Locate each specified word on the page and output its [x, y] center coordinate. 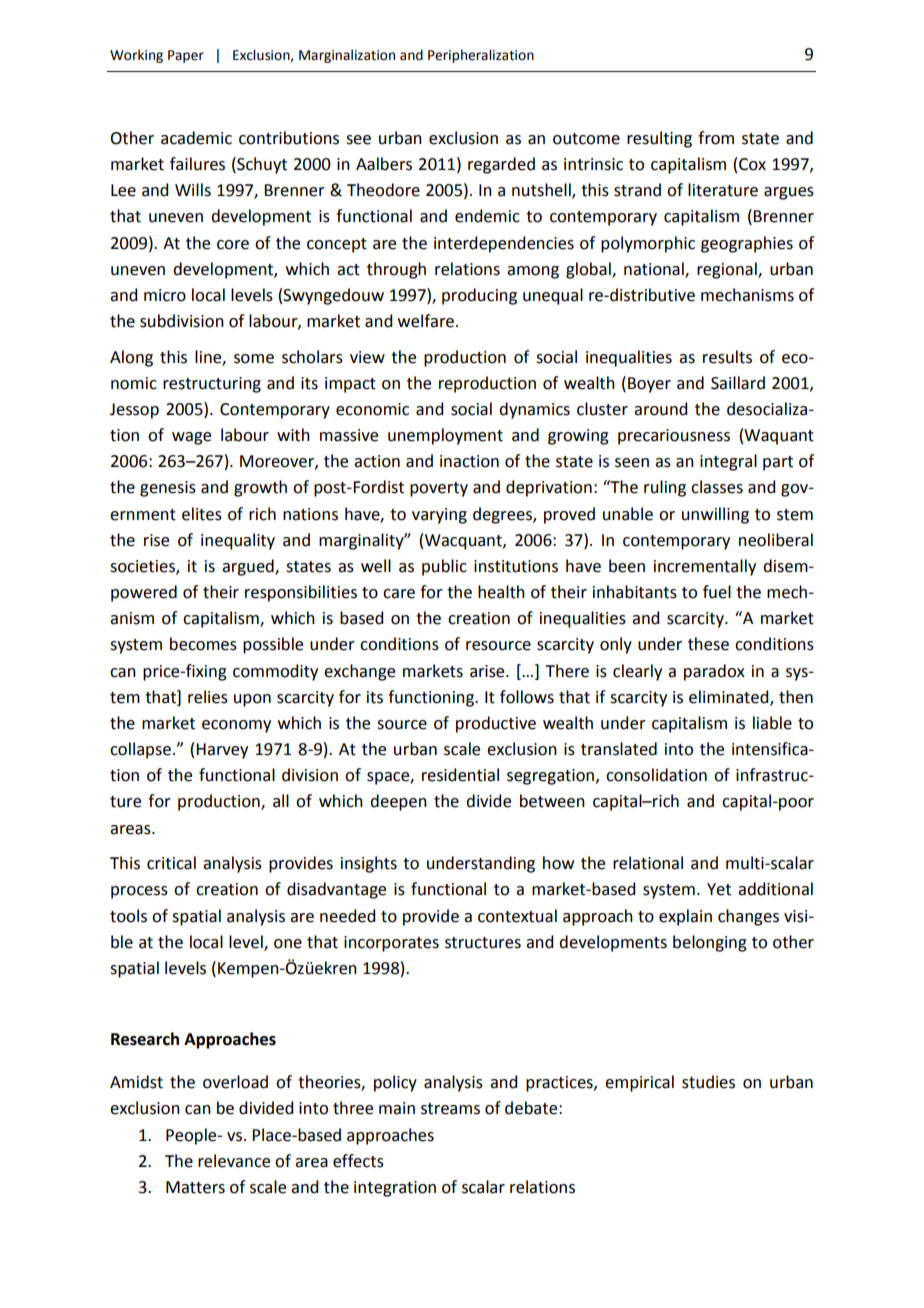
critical [171, 863]
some [254, 359]
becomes [203, 644]
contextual [517, 916]
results [727, 357]
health [501, 592]
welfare [426, 321]
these [708, 644]
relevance [234, 1161]
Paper [186, 56]
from [716, 138]
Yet [719, 889]
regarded [501, 165]
